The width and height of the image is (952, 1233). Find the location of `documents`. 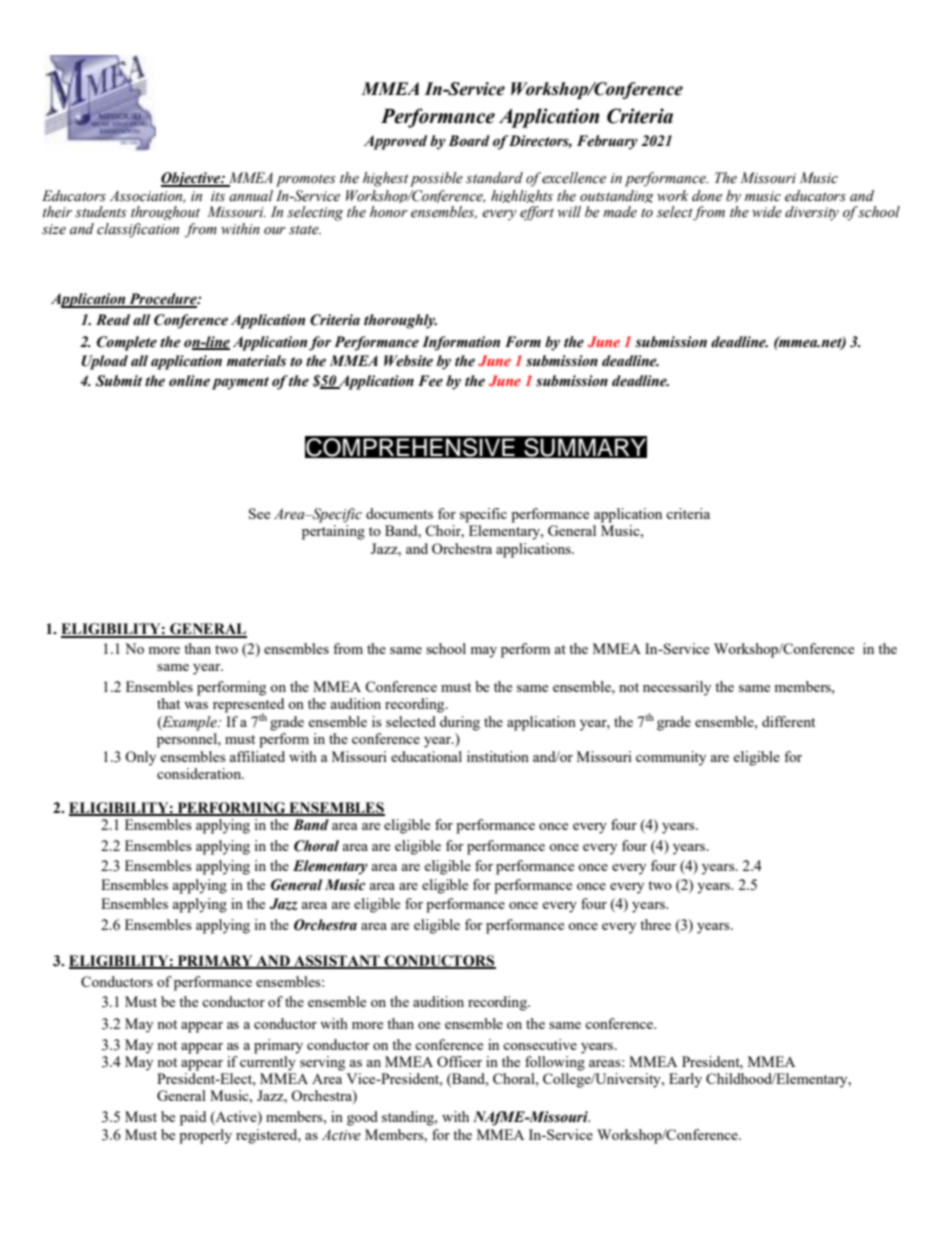

documents is located at coordinates (399, 513).
